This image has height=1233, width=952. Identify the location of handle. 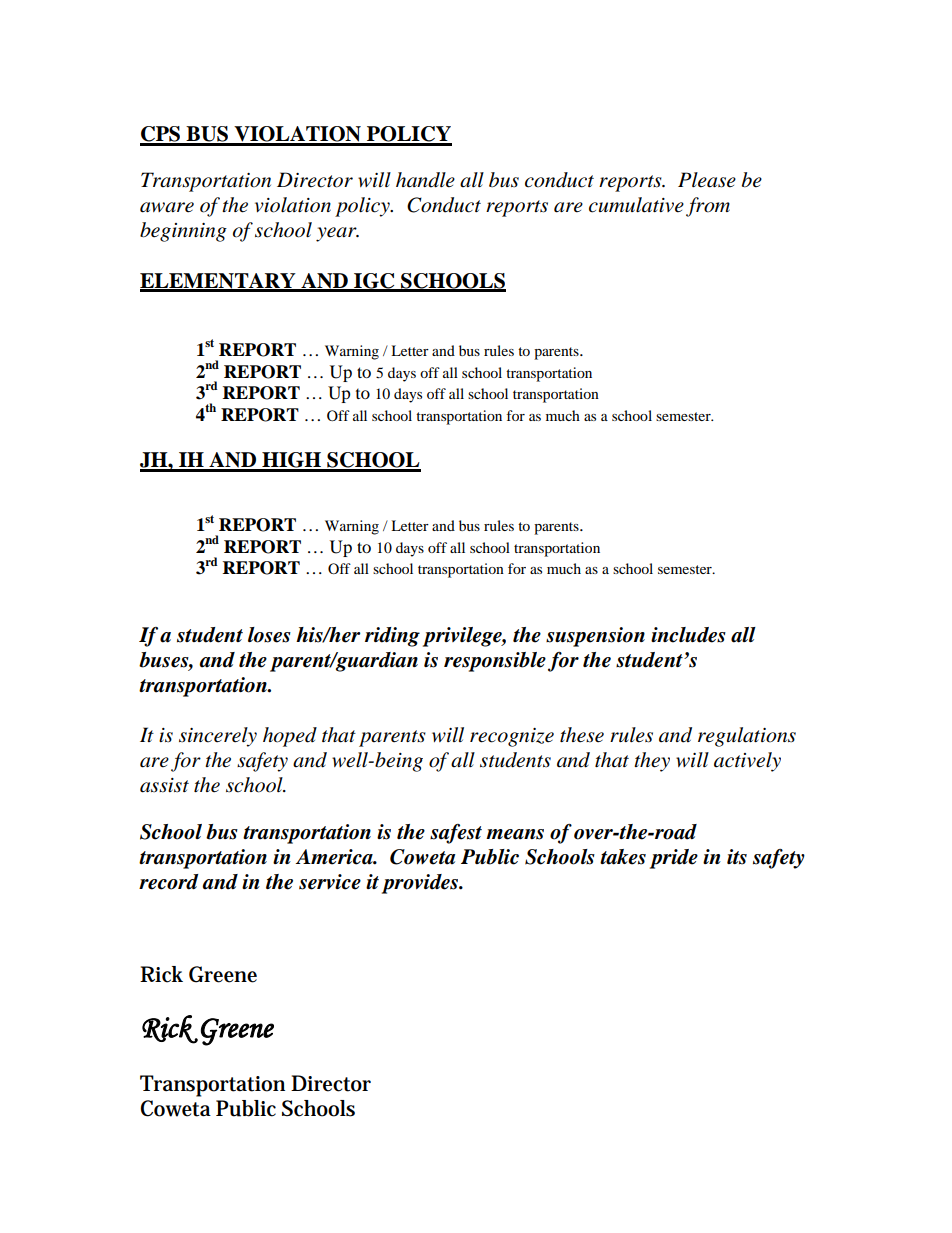
(425, 180).
